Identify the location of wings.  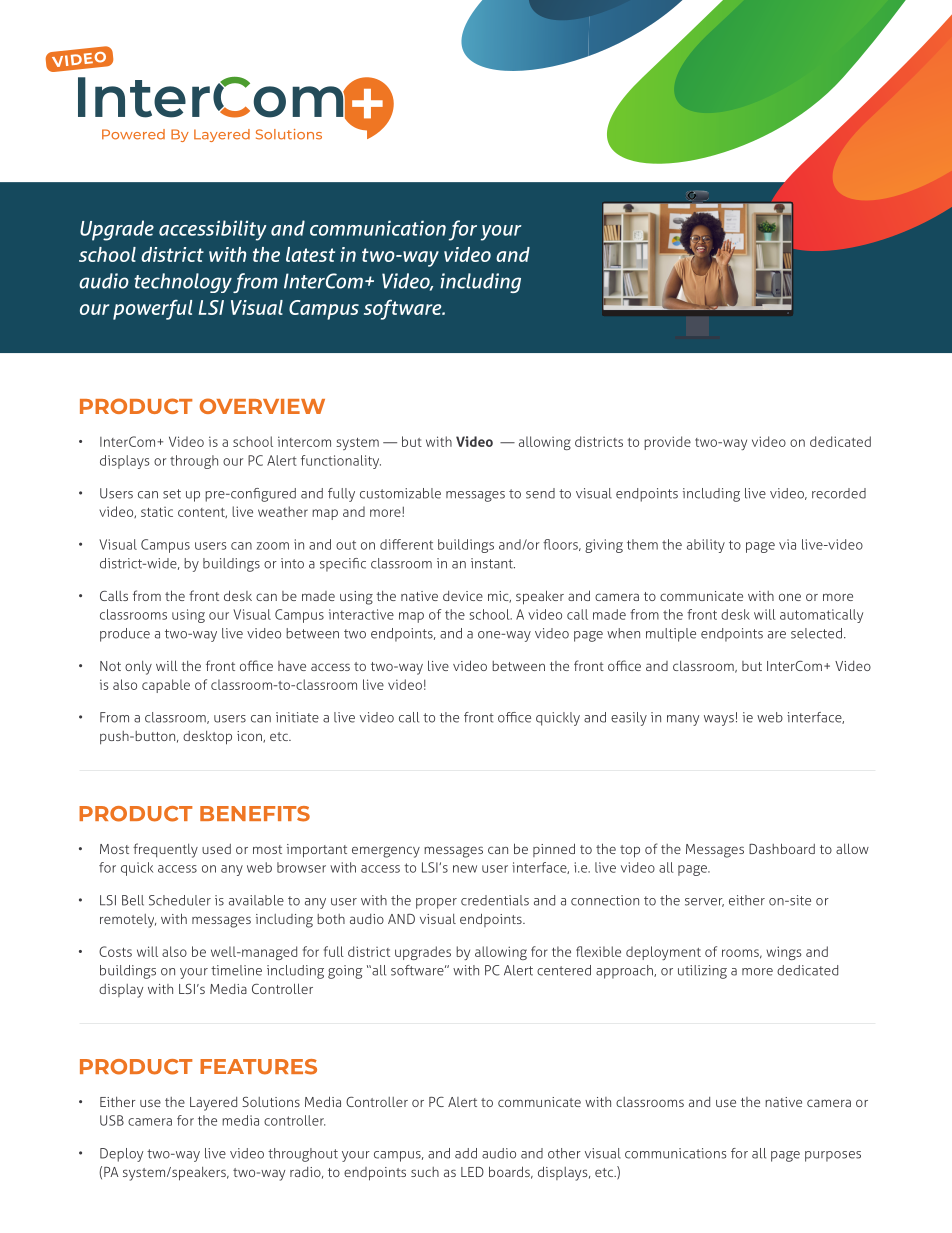
(784, 953).
